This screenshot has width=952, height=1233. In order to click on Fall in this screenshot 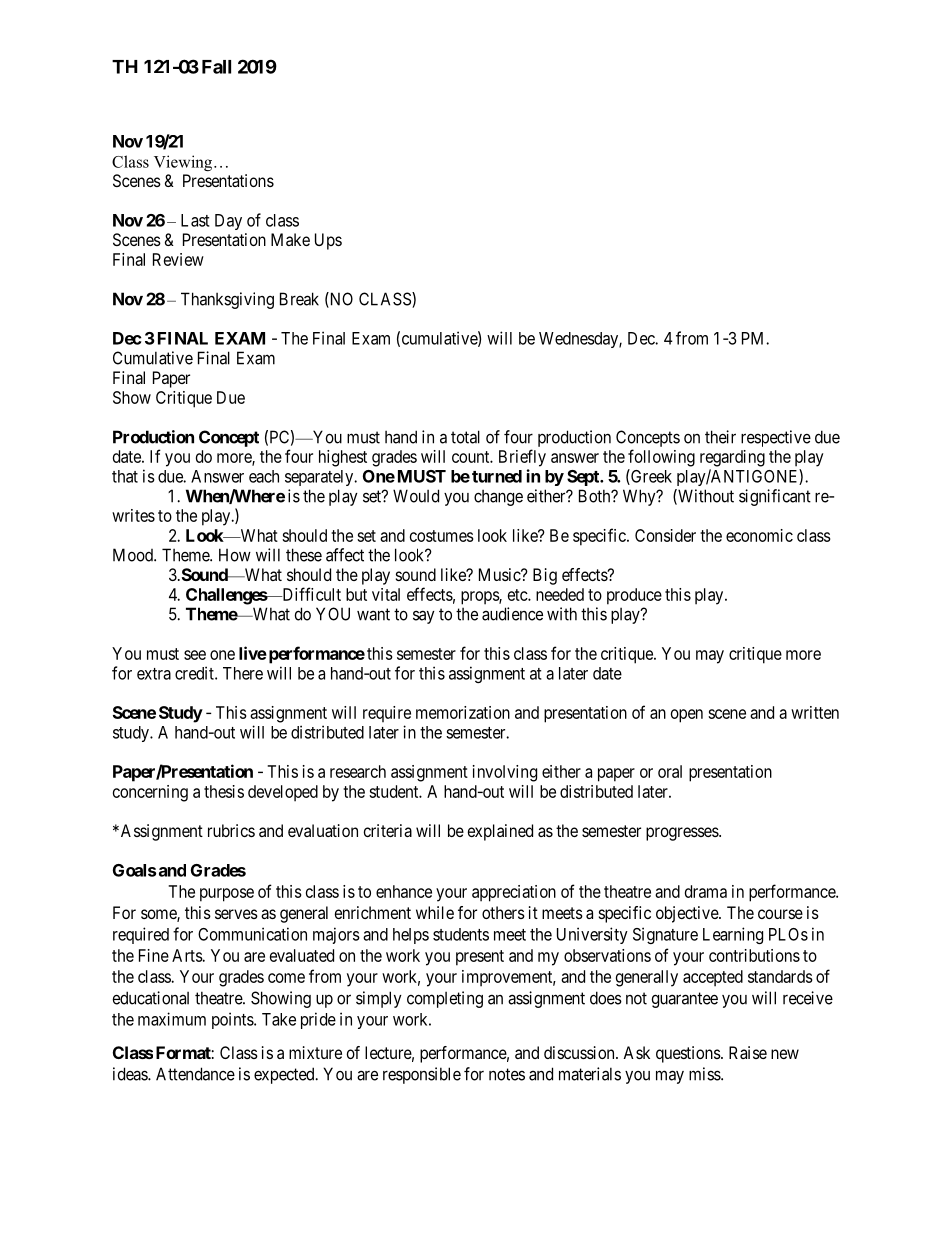, I will do `click(216, 67)`.
